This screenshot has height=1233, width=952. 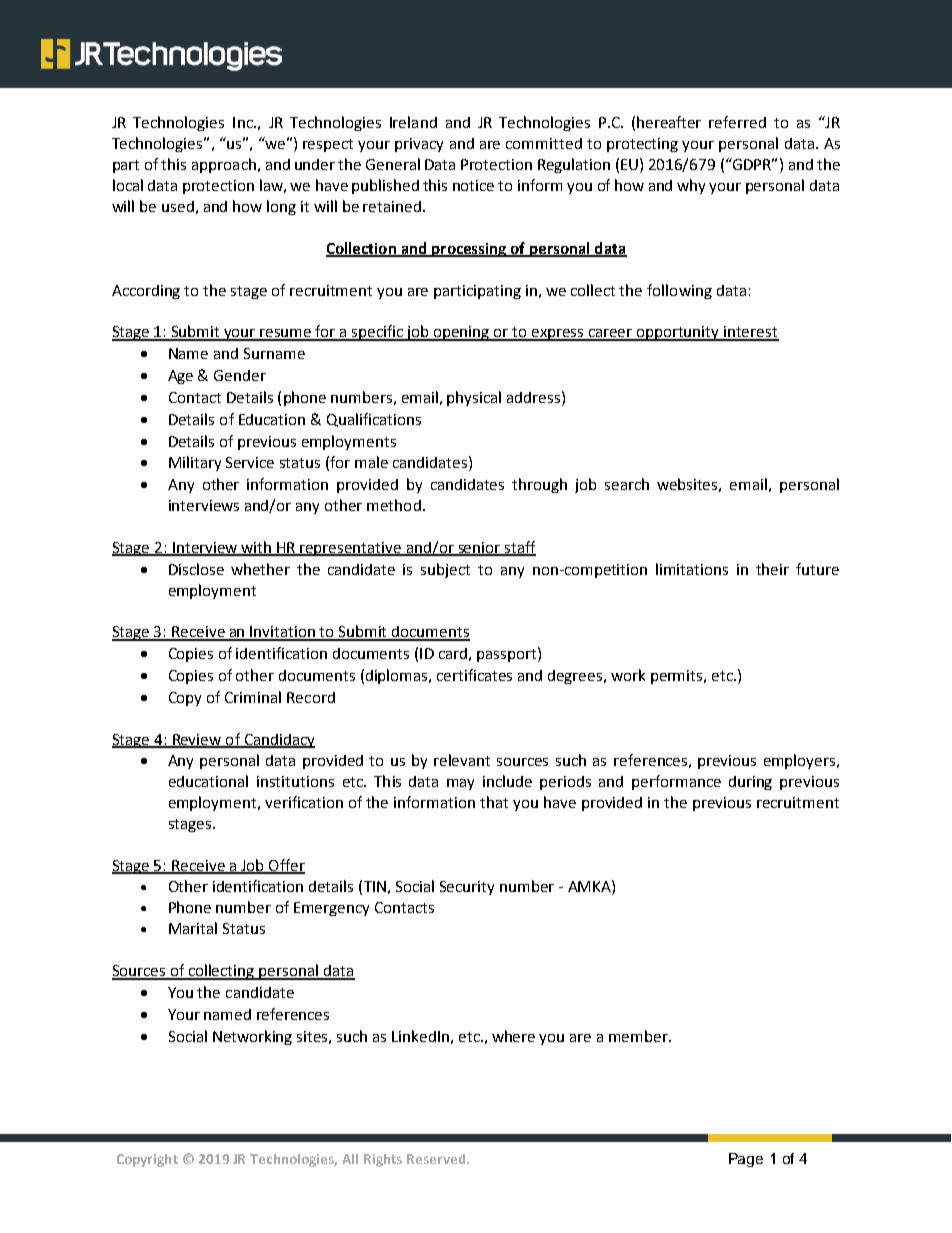 What do you see at coordinates (737, 122) in the screenshot?
I see `referred` at bounding box center [737, 122].
